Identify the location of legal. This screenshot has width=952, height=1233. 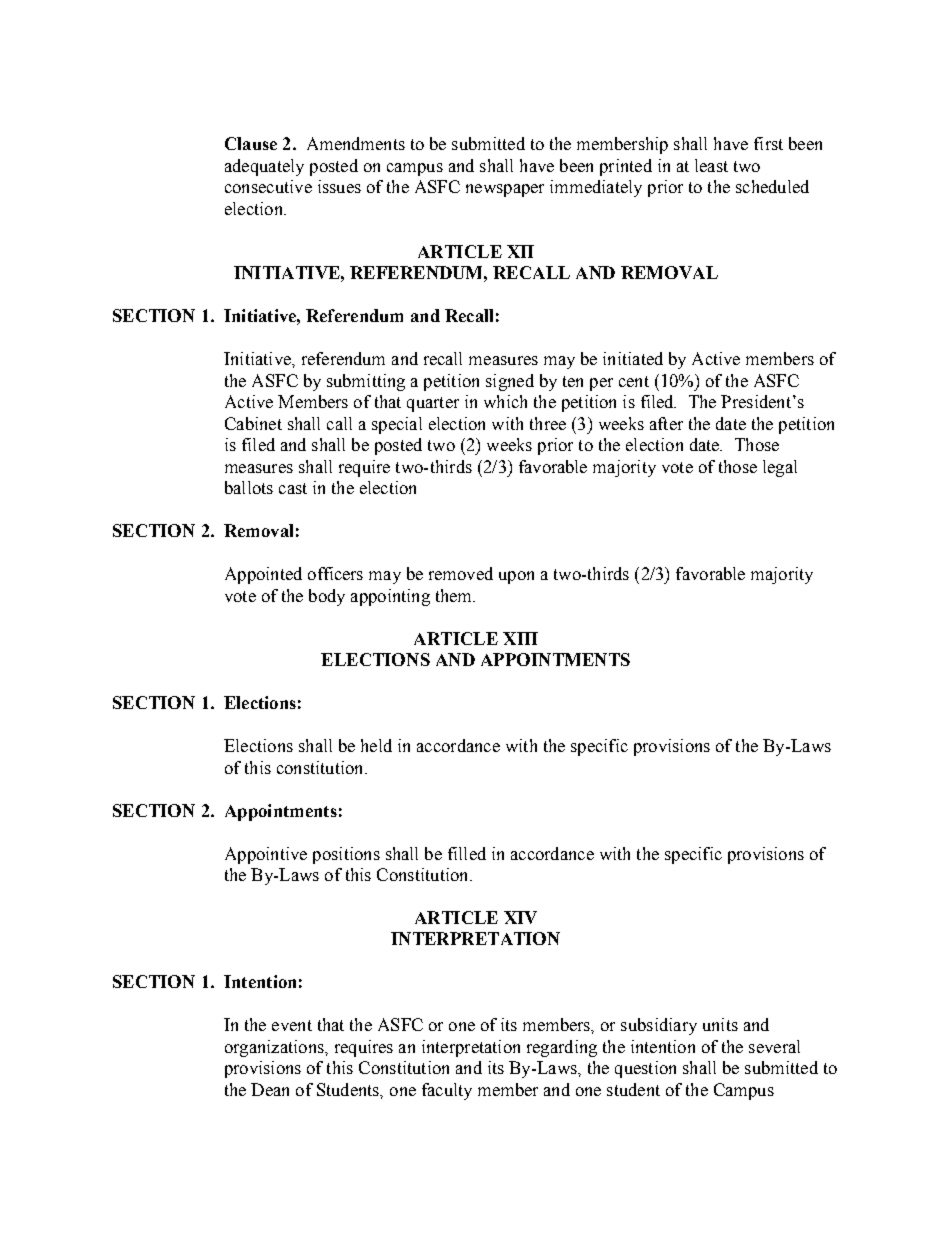
(780, 468).
